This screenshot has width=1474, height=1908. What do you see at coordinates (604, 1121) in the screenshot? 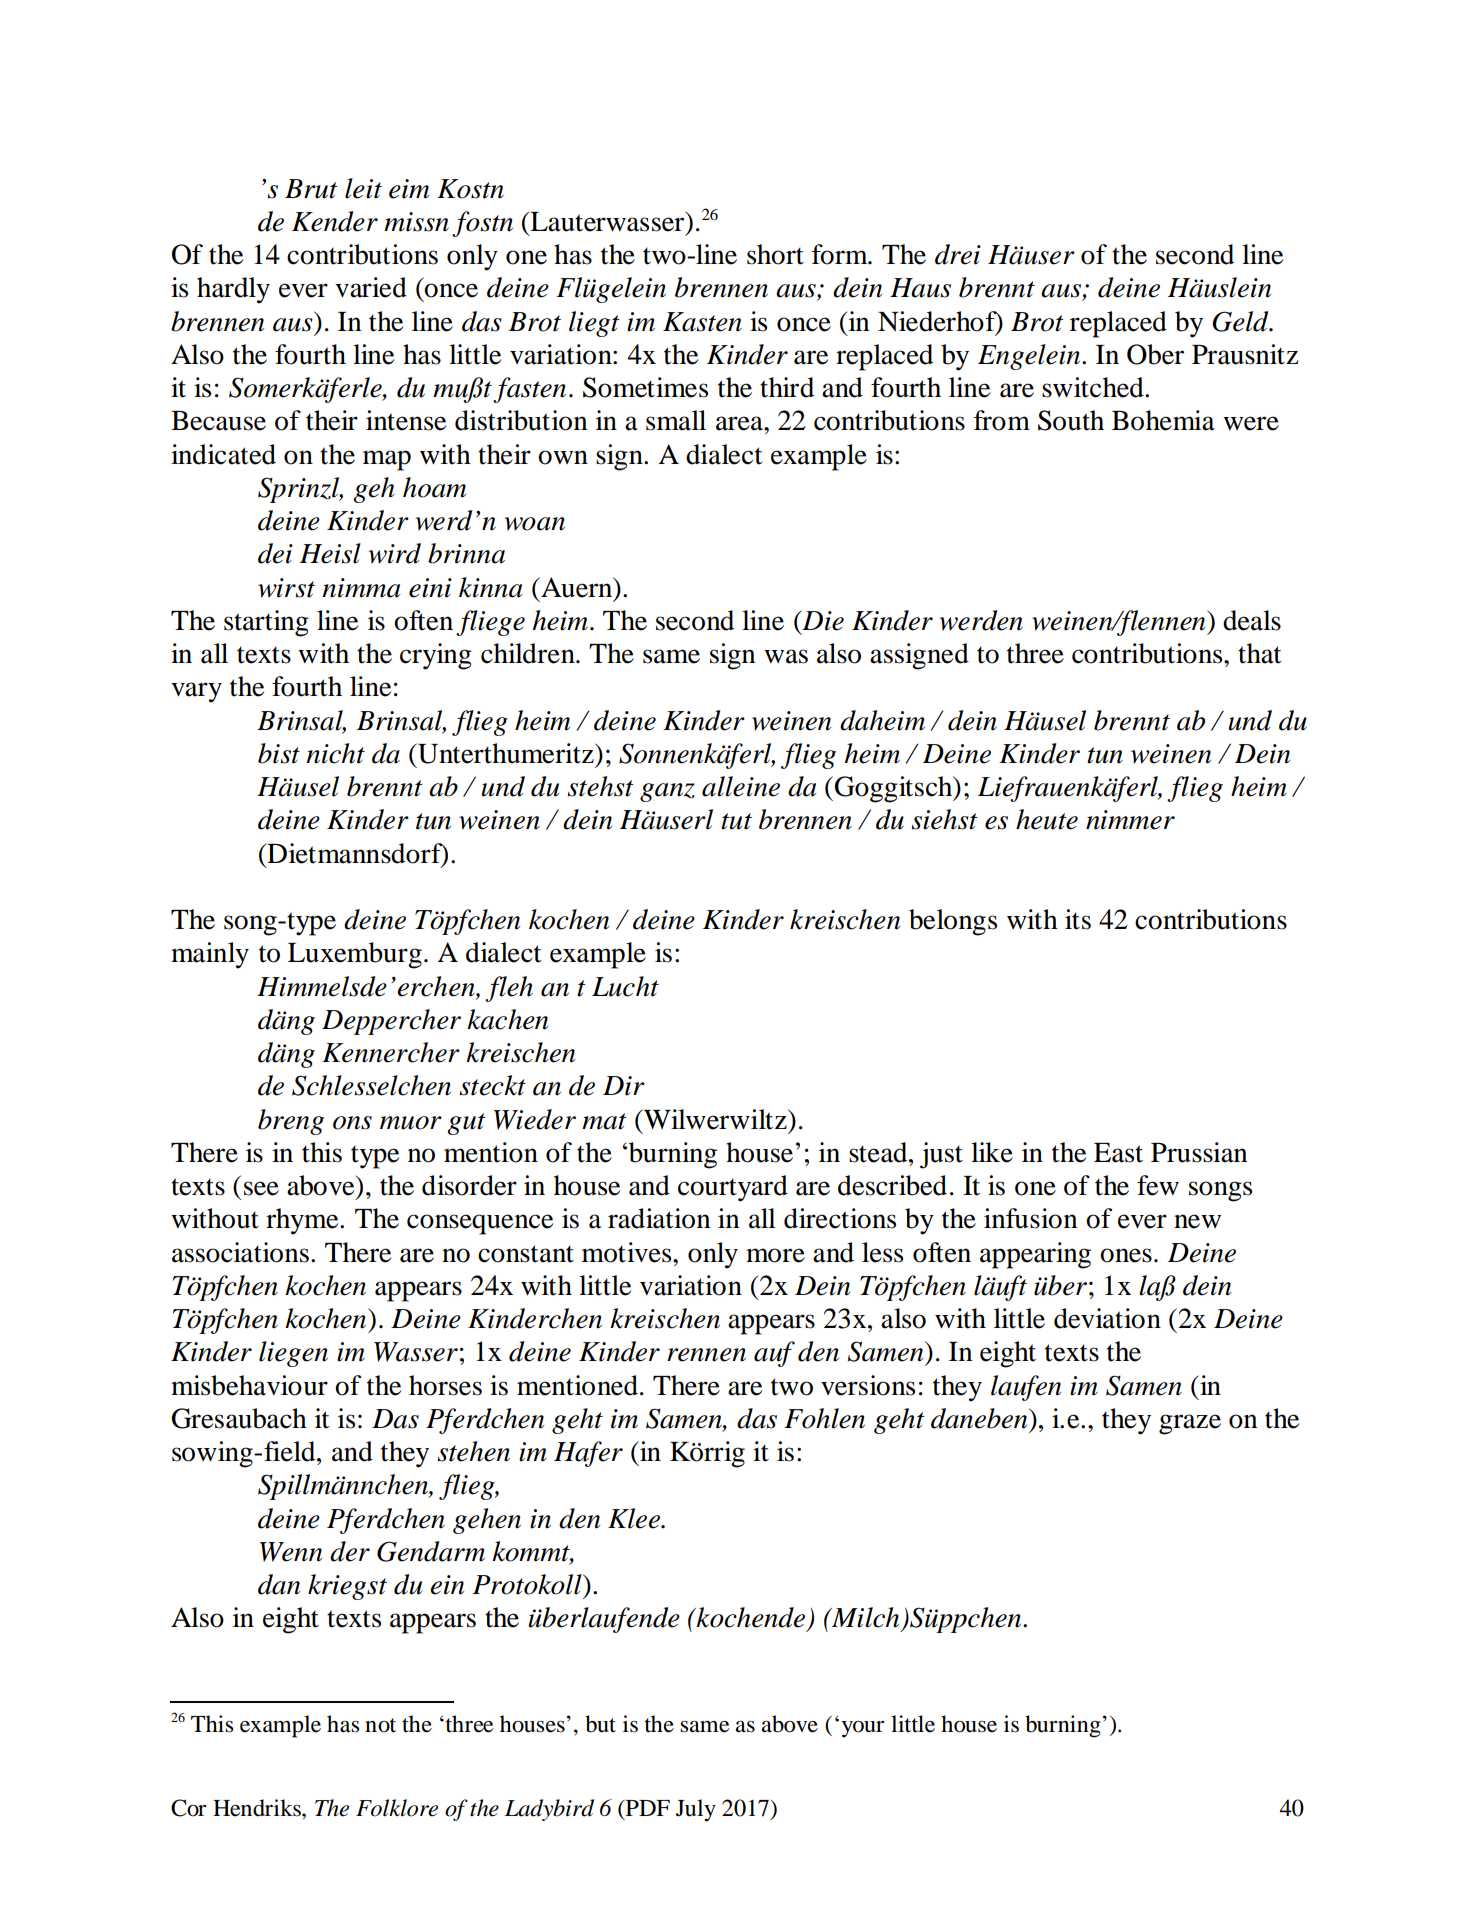
I see `mat` at bounding box center [604, 1121].
